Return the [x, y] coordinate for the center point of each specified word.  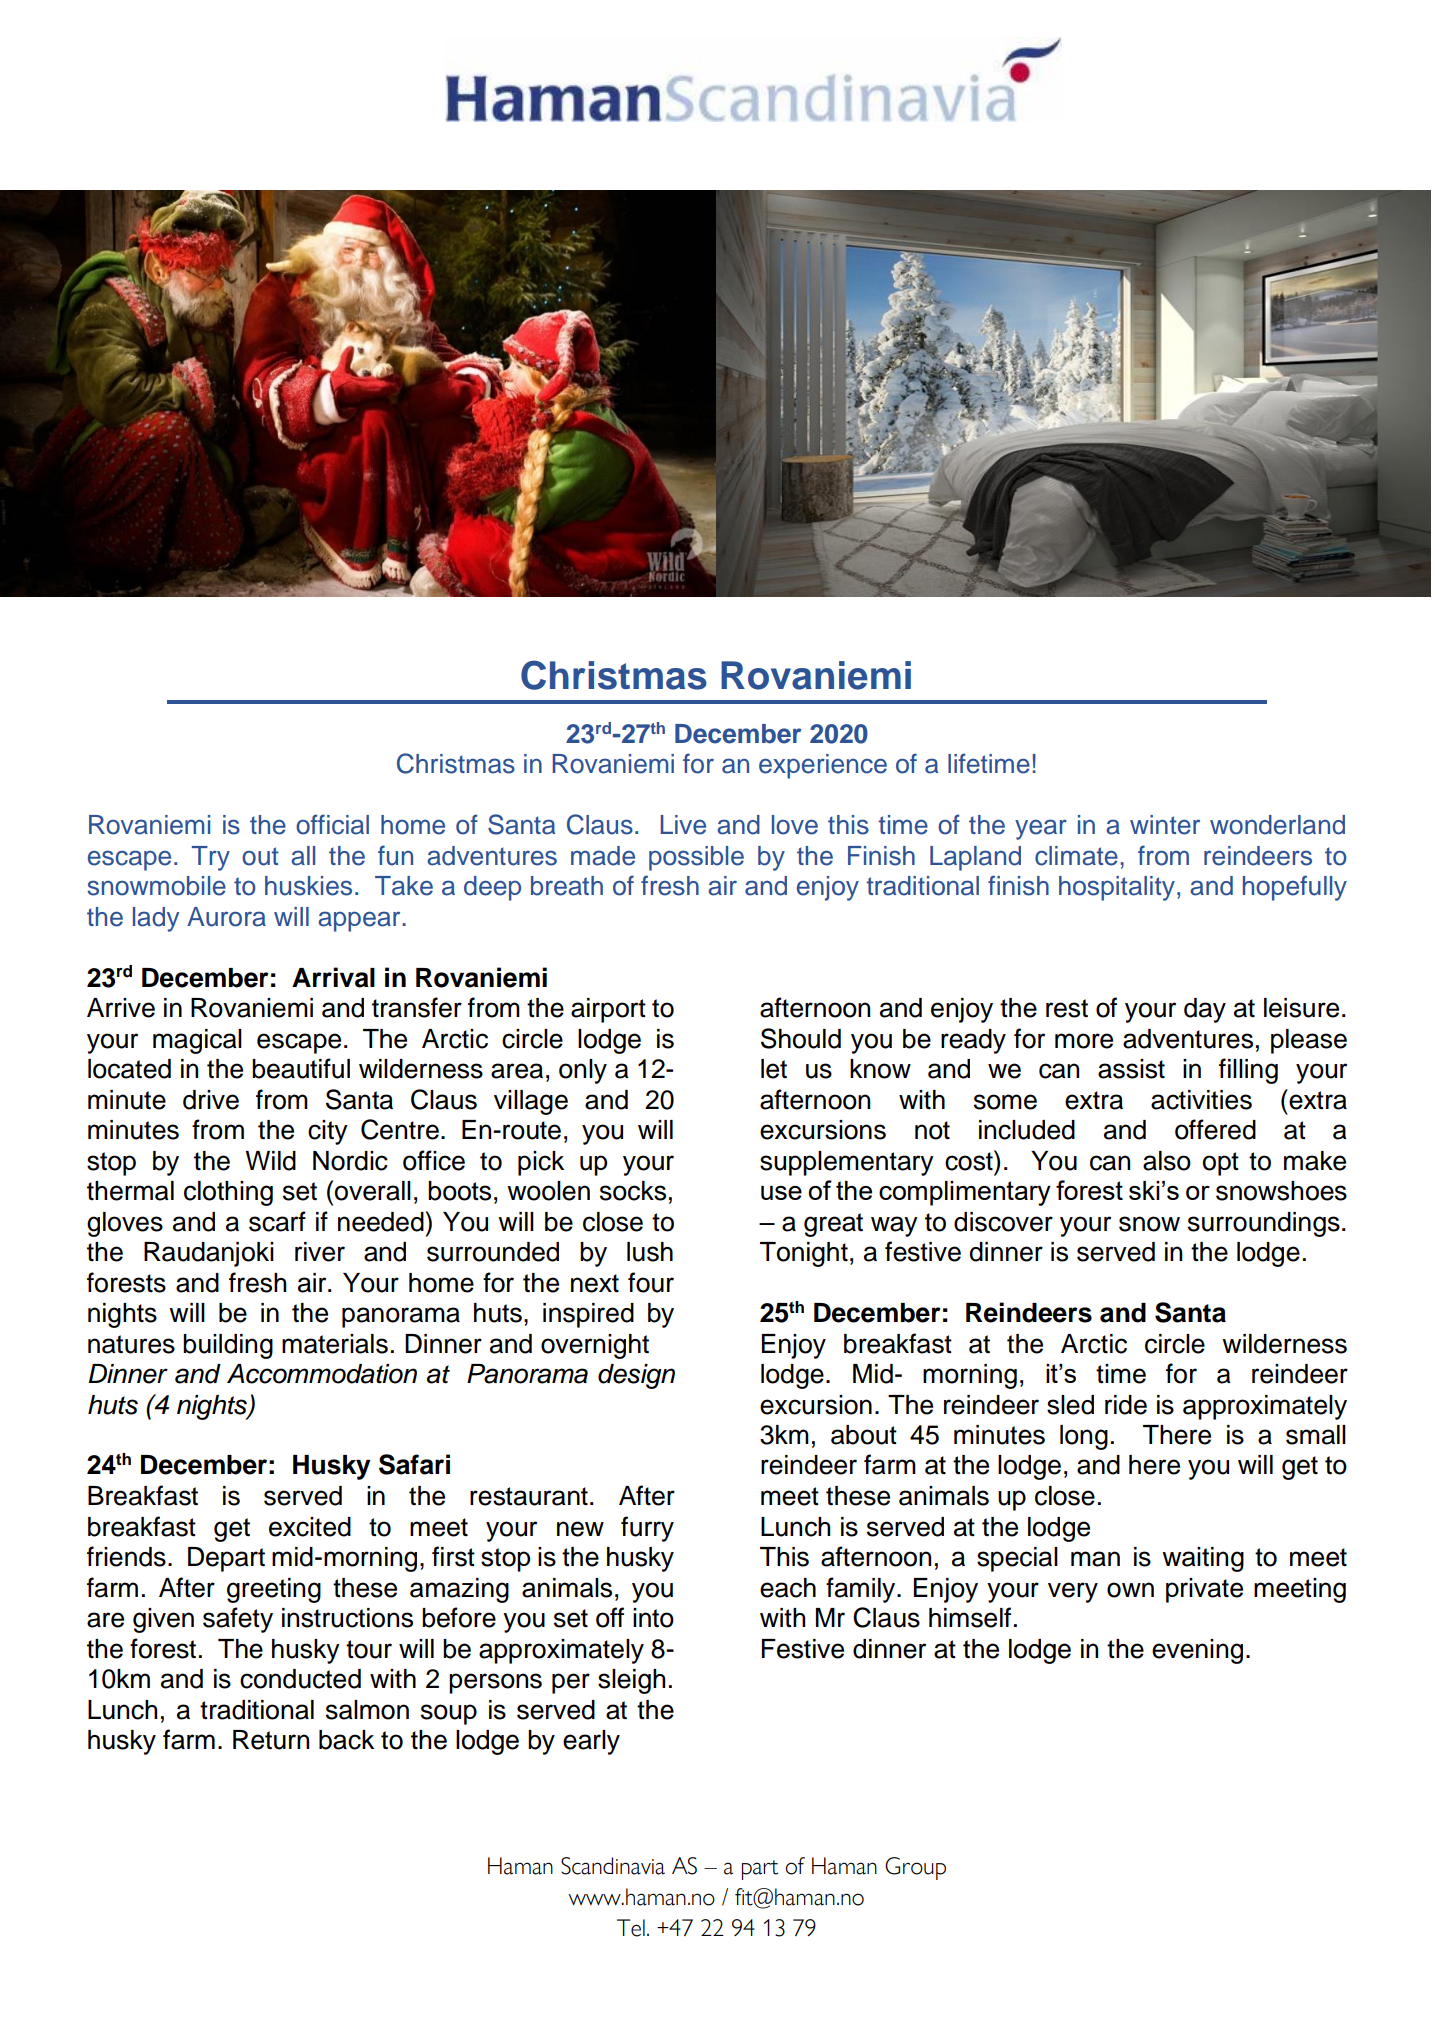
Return [271, 1740]
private [1204, 1590]
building [228, 1346]
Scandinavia [613, 1866]
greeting [274, 1590]
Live [683, 825]
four [651, 1282]
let [774, 1069]
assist [1131, 1069]
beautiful [301, 1068]
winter [1165, 825]
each [788, 1588]
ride [1126, 1405]
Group [915, 1868]
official [332, 824]
